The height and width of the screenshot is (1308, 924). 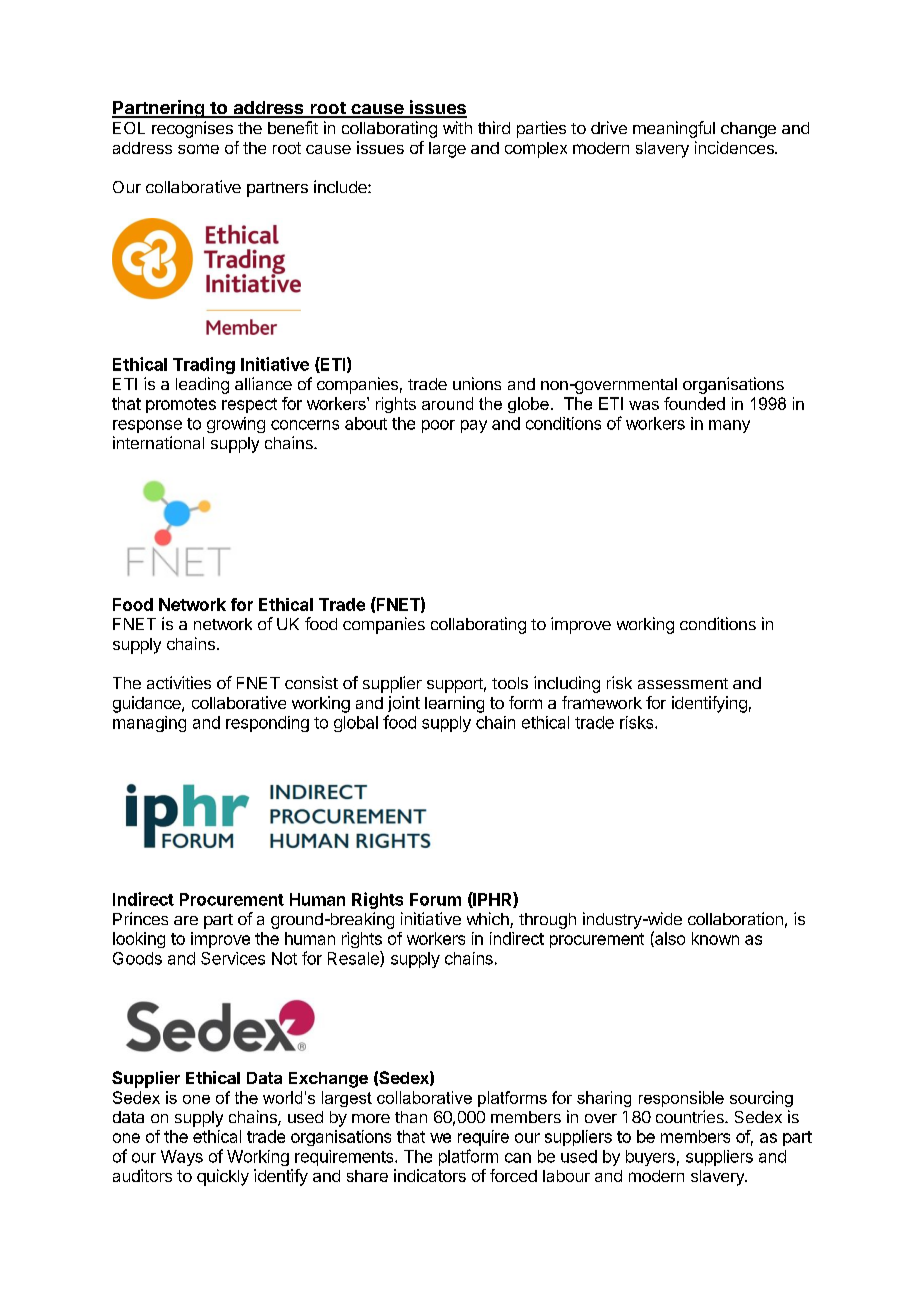 I want to click on Princes, so click(x=140, y=918).
